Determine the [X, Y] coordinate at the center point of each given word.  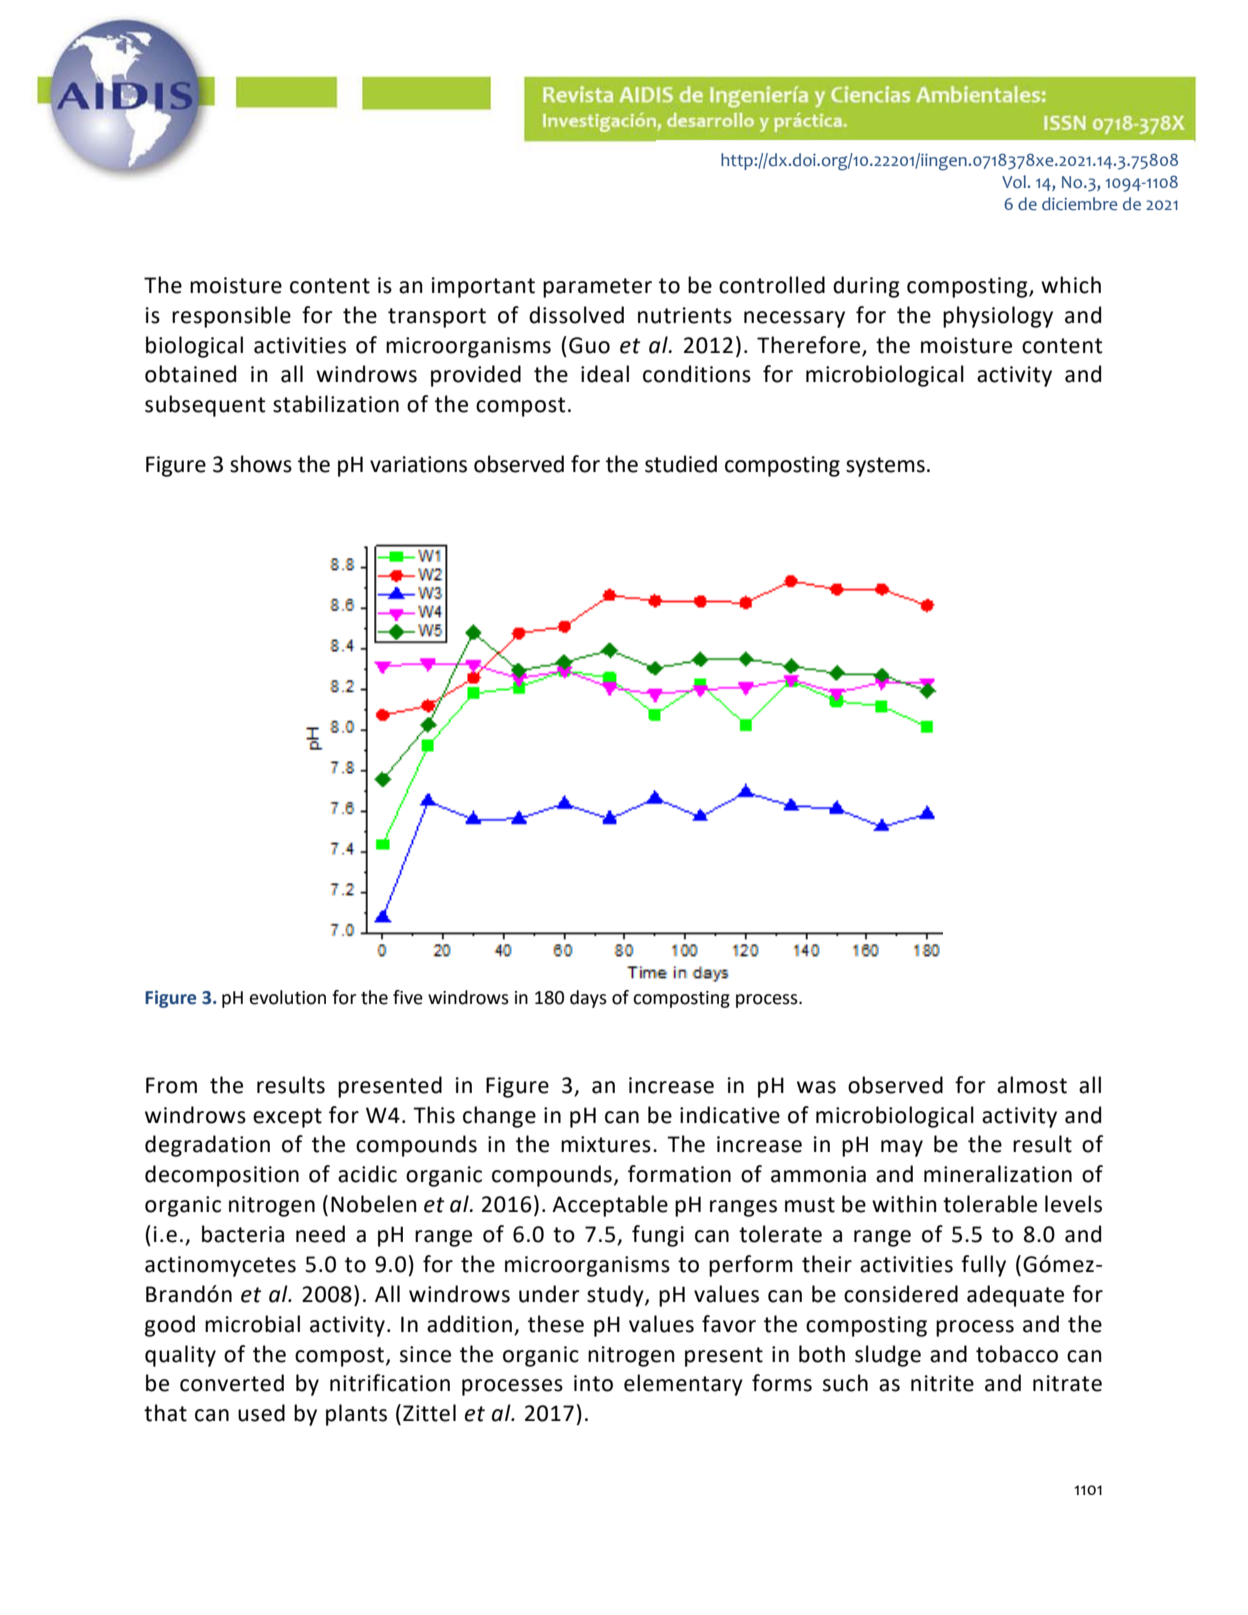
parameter [597, 288]
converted [232, 1383]
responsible [231, 317]
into [593, 1383]
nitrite [942, 1383]
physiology [998, 317]
